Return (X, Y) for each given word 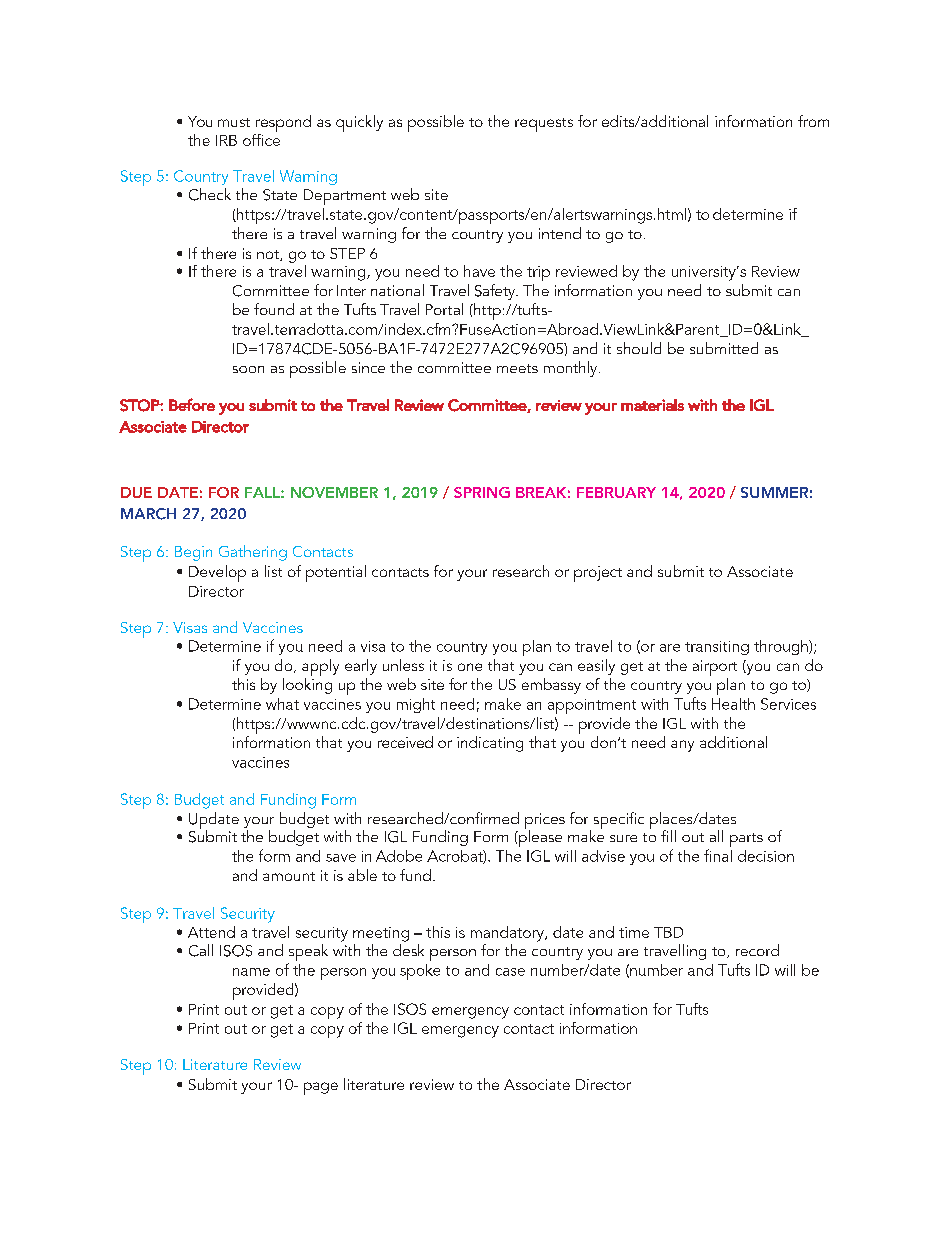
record (757, 950)
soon (248, 369)
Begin (193, 553)
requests (544, 125)
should (639, 348)
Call (201, 950)
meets (517, 368)
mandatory (508, 934)
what (282, 704)
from (813, 121)
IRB (226, 140)
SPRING (482, 492)
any (682, 746)
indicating (490, 744)
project (598, 574)
